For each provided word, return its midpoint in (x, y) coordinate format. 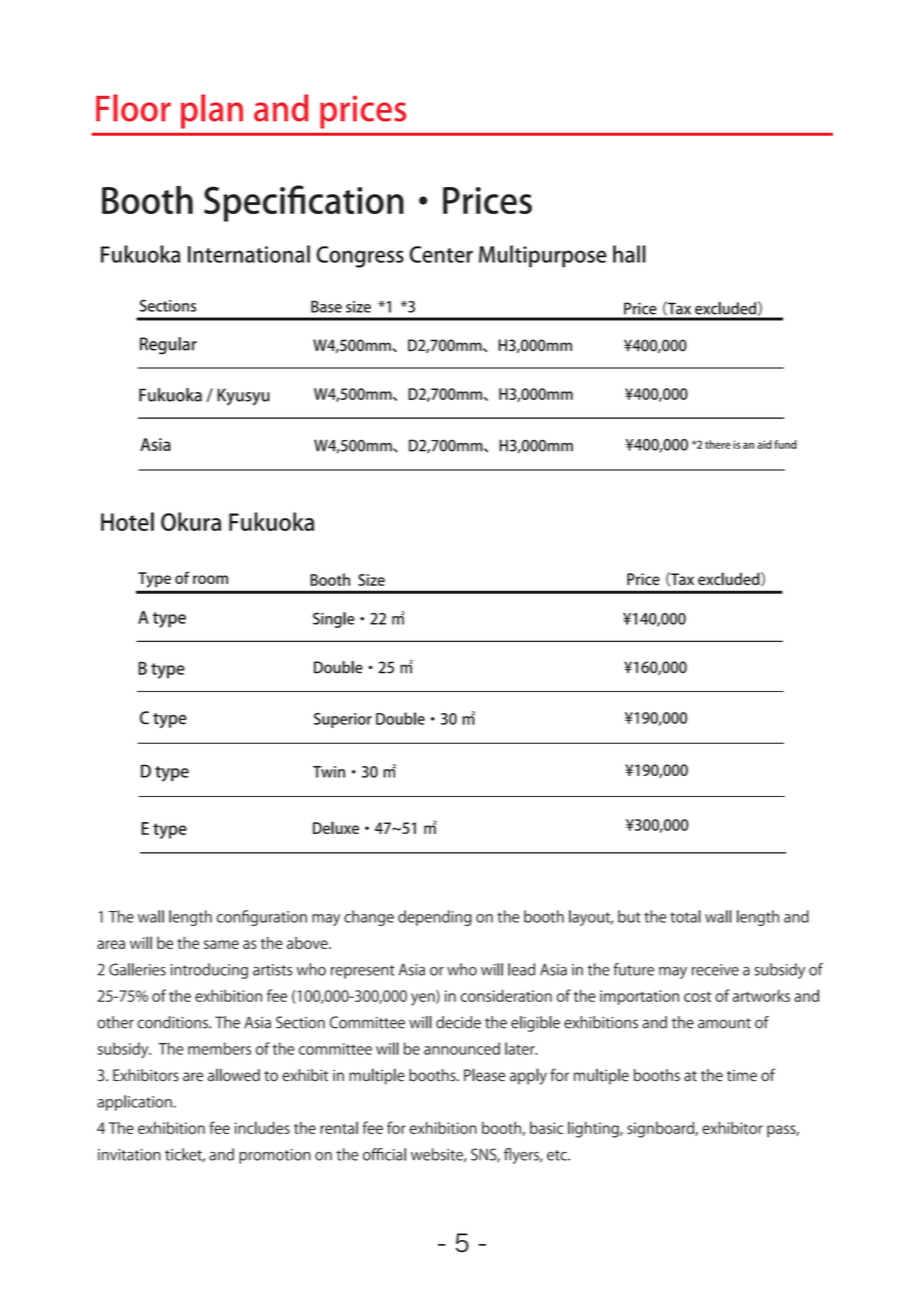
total (685, 916)
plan (212, 111)
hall (629, 254)
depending (435, 918)
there (718, 444)
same (221, 944)
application (135, 1103)
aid (764, 444)
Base (326, 306)
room (210, 579)
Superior (343, 720)
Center (441, 254)
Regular (168, 346)
